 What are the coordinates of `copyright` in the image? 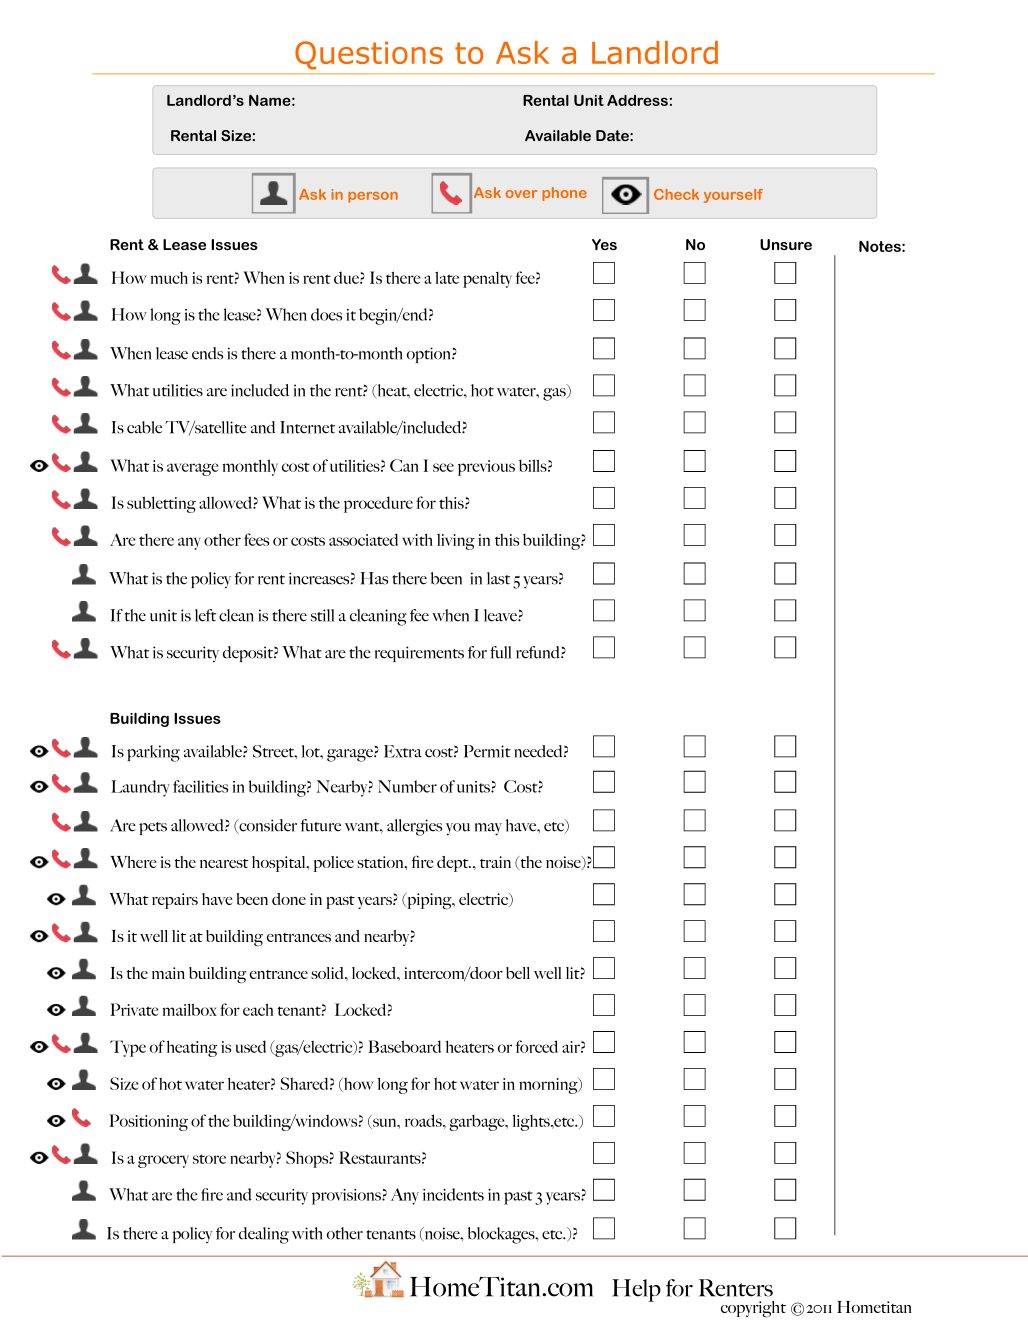 It's located at (753, 1309).
